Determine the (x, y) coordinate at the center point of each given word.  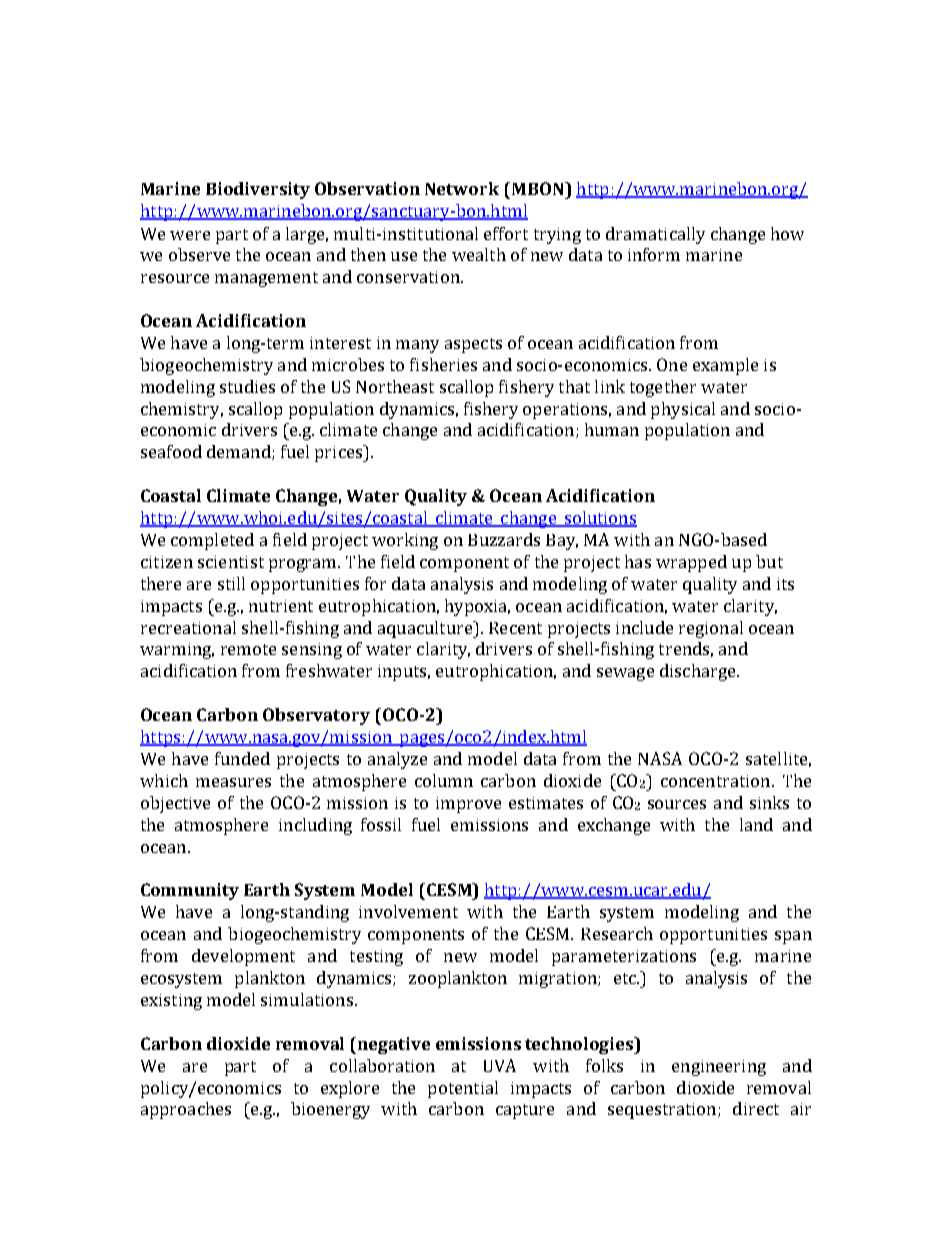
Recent (515, 628)
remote (248, 649)
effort (506, 233)
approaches (186, 1110)
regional (711, 629)
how (787, 233)
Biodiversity (258, 190)
